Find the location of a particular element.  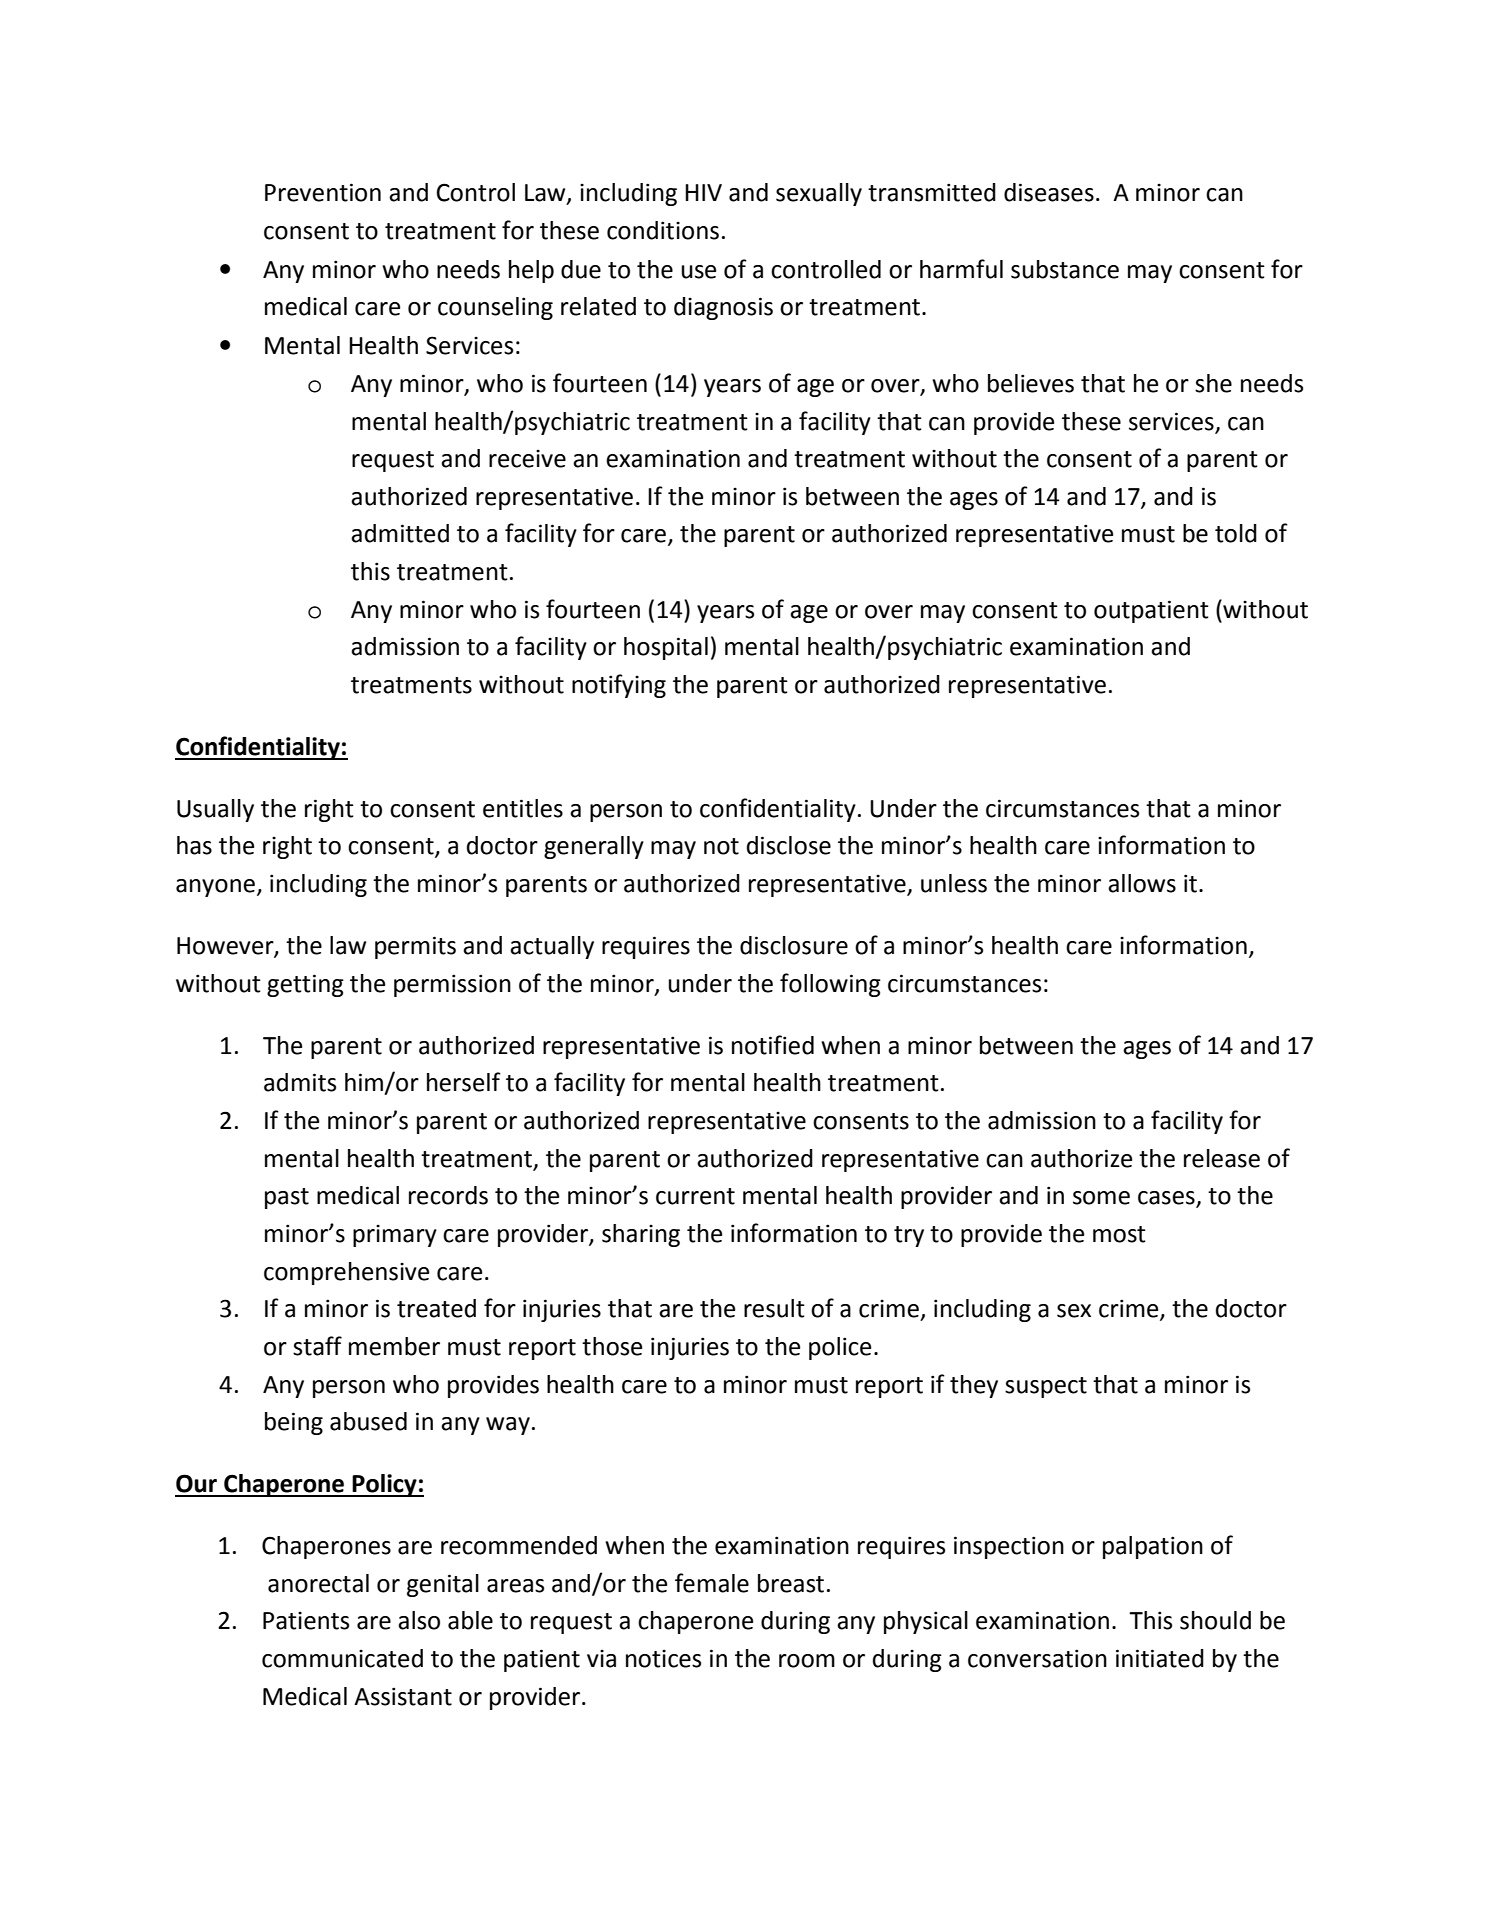

Usually is located at coordinates (215, 810).
